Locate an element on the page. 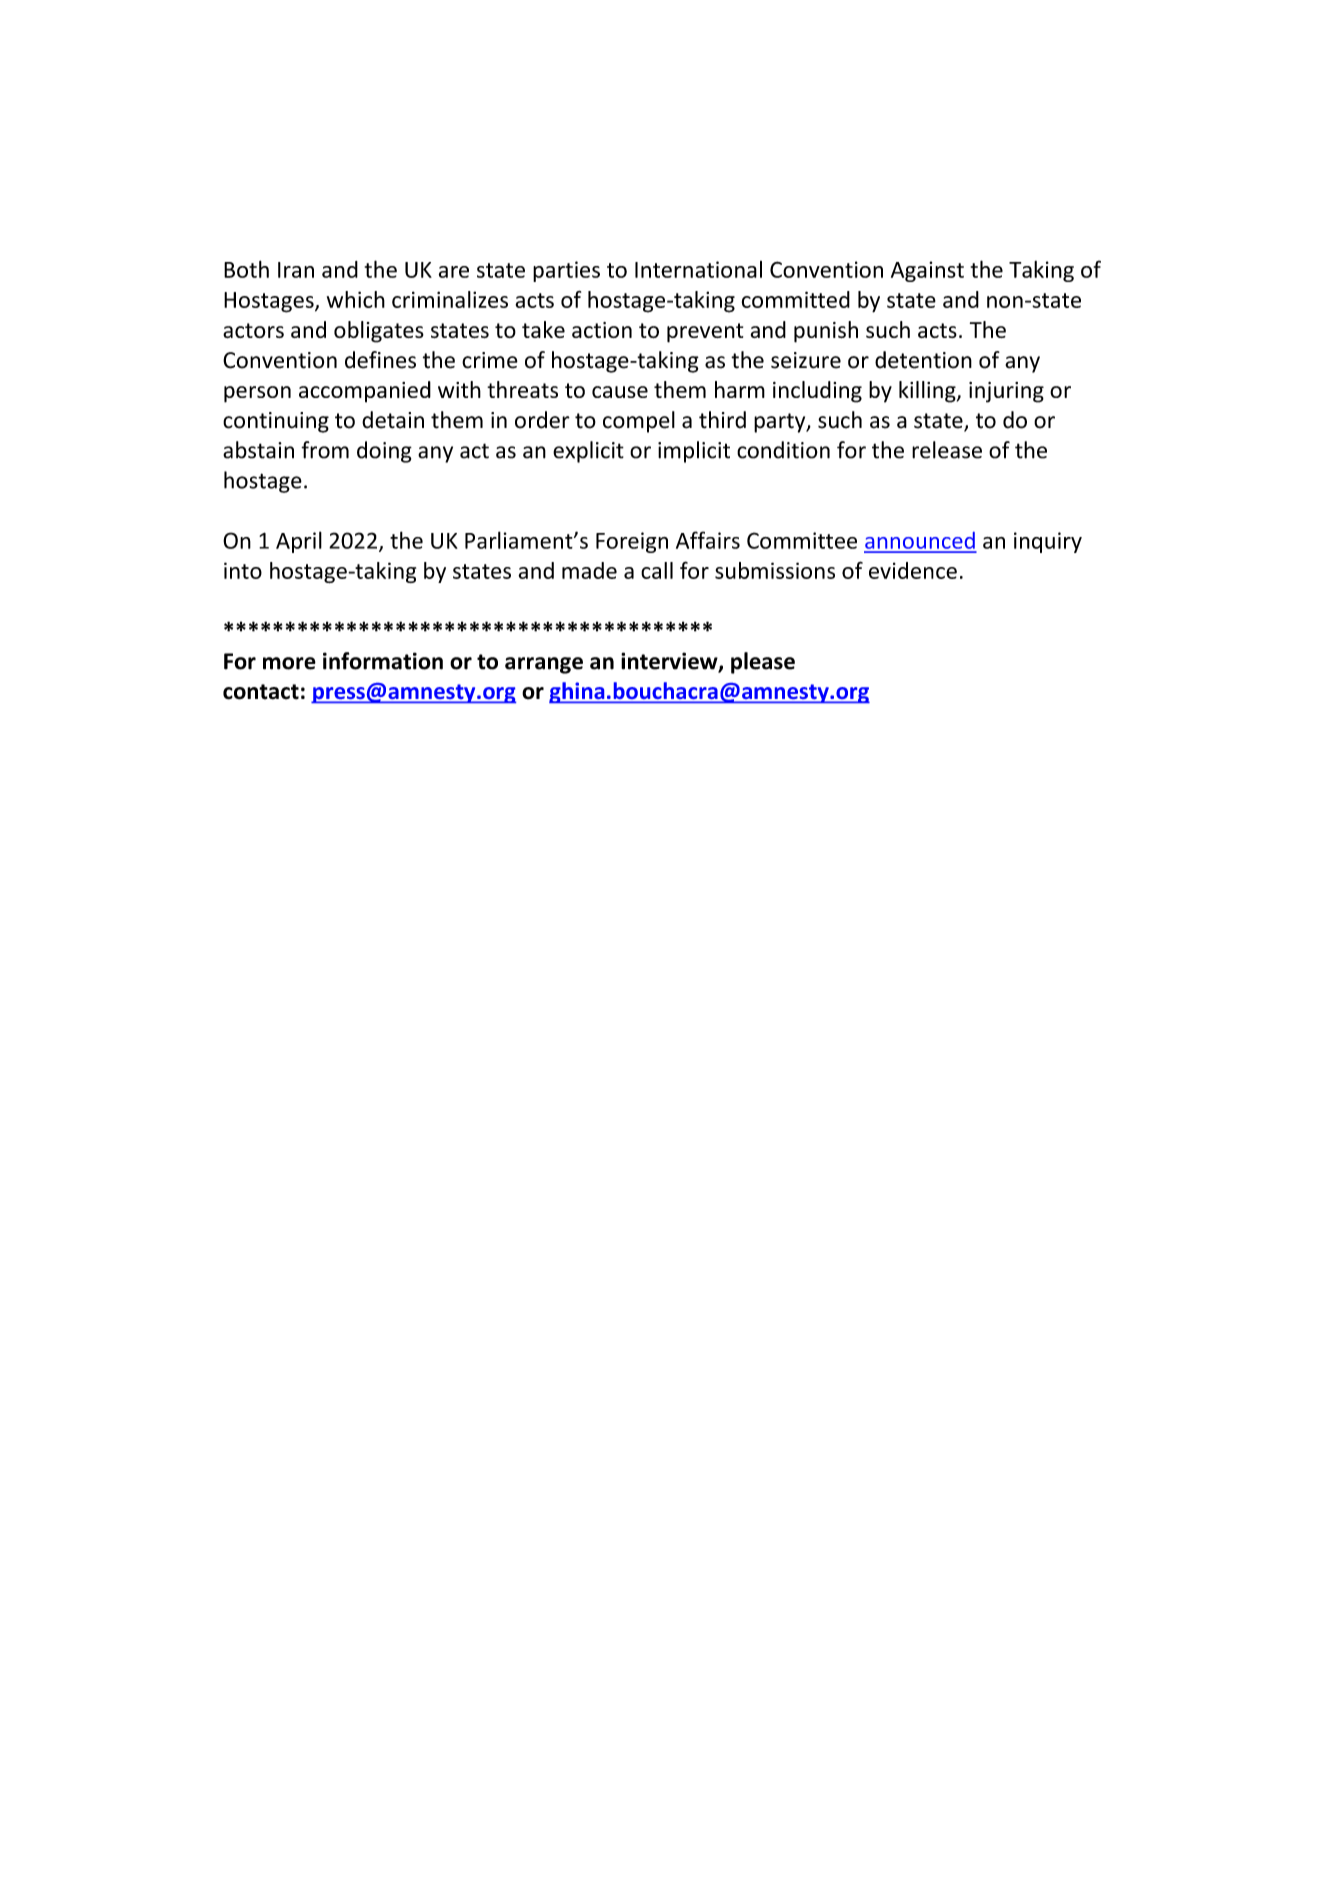  detain is located at coordinates (393, 420).
